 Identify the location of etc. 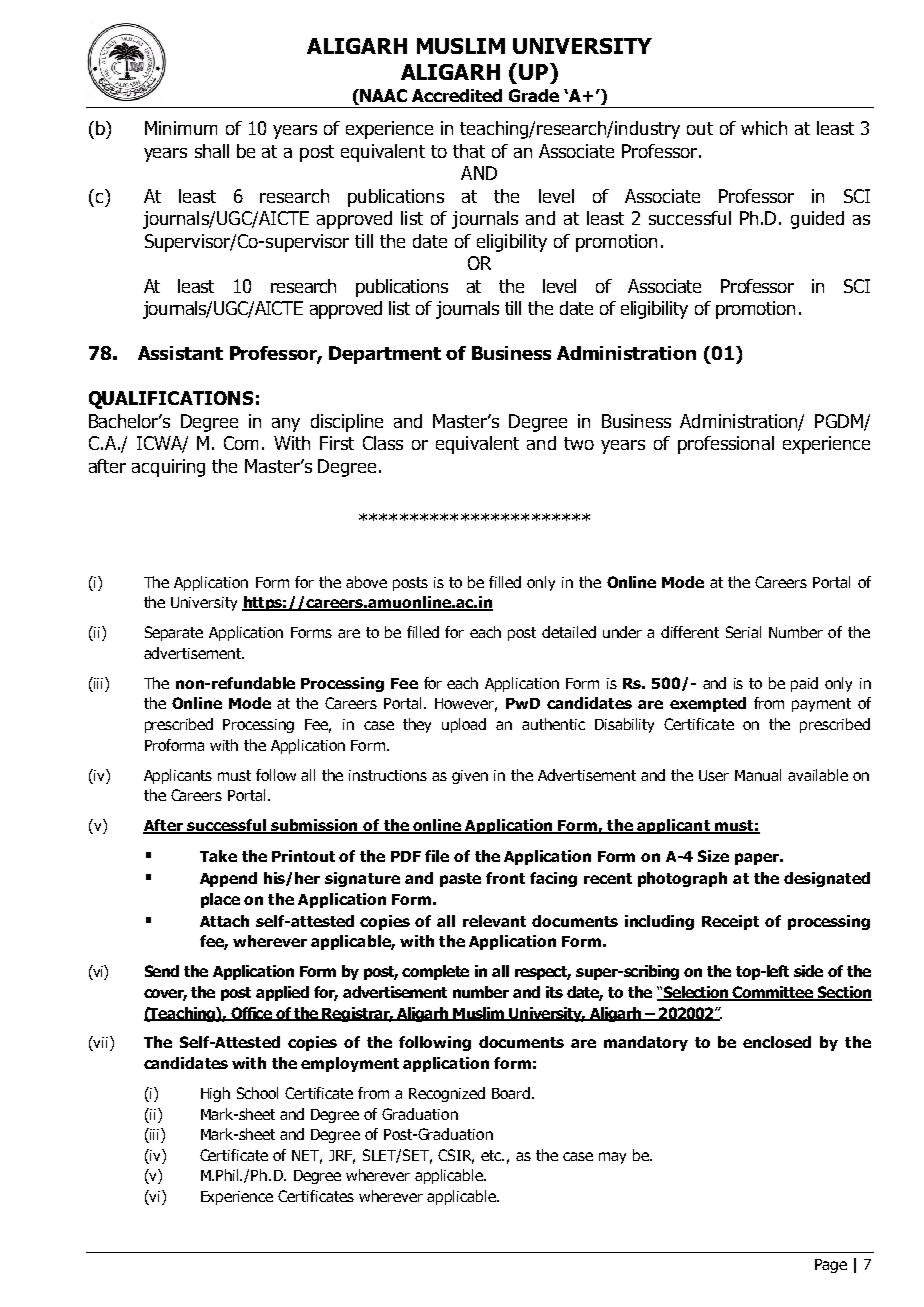
(492, 1155).
